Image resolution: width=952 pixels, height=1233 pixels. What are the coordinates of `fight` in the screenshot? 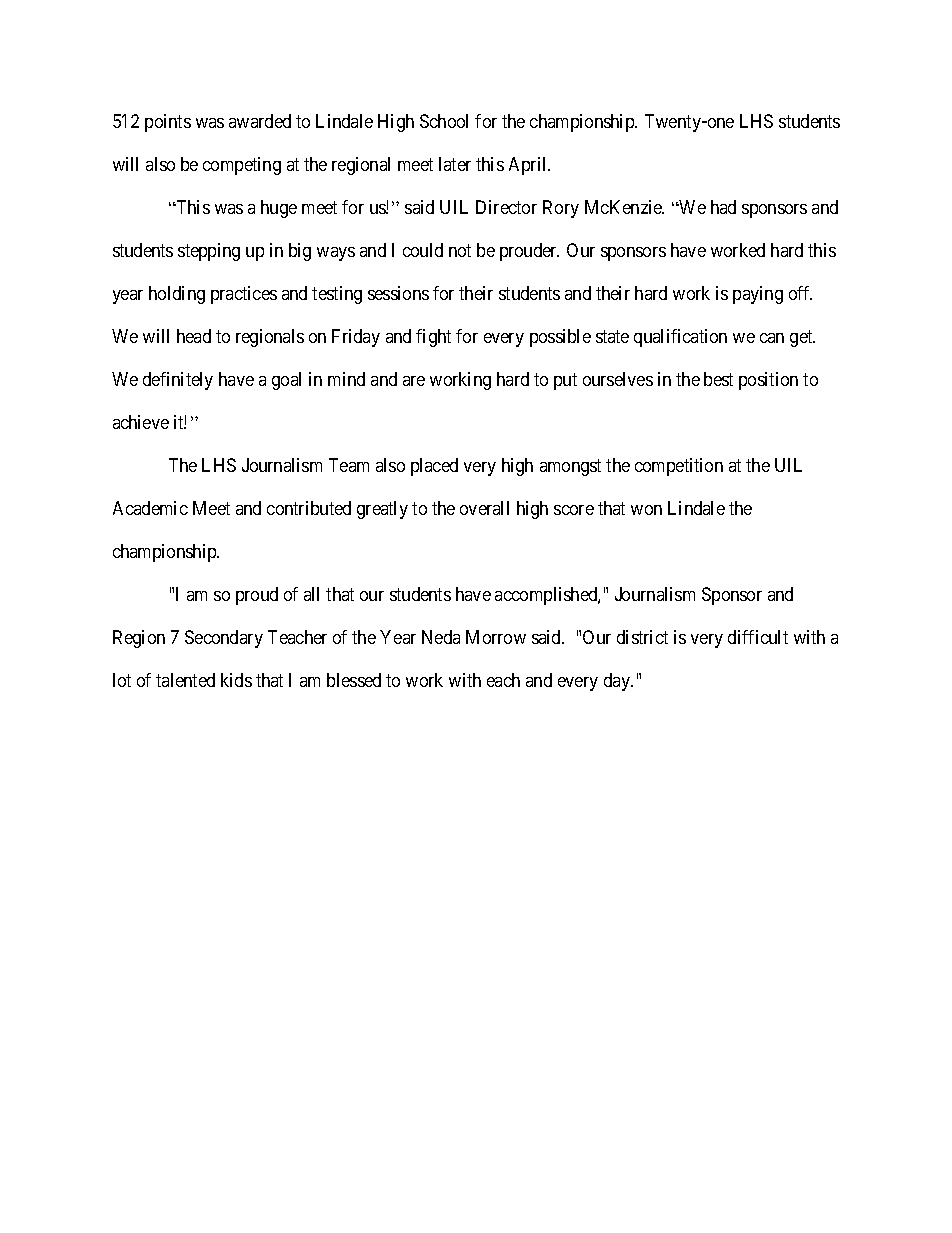 It's located at (433, 338).
